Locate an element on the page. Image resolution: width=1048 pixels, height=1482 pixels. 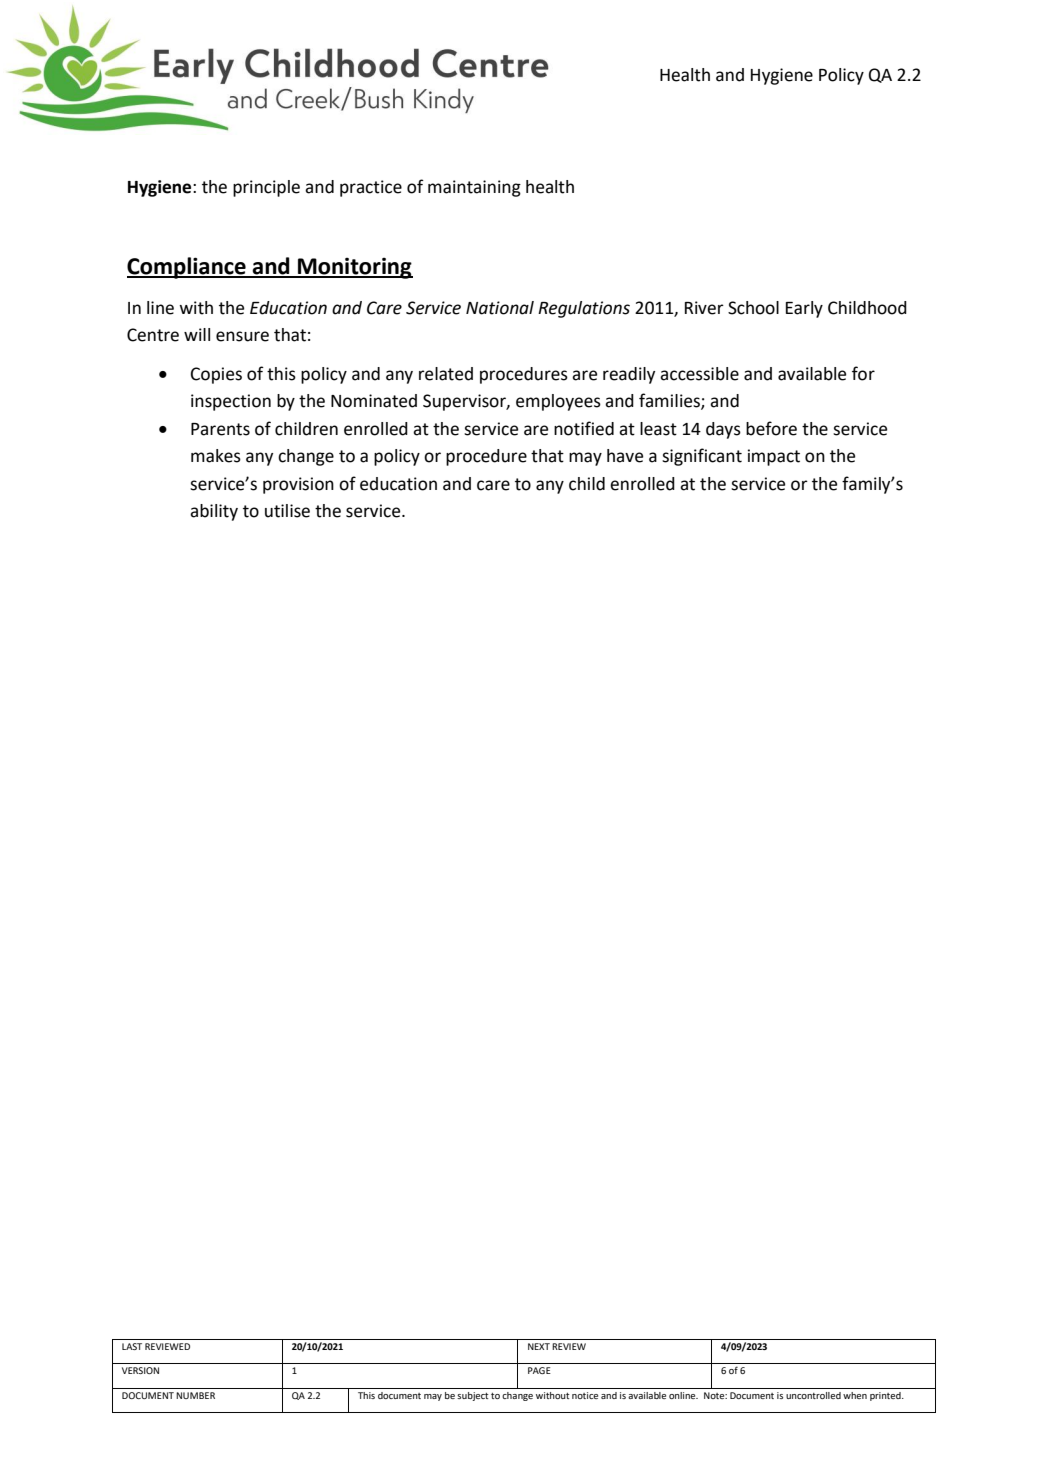
uncontrolled is located at coordinates (813, 1395).
